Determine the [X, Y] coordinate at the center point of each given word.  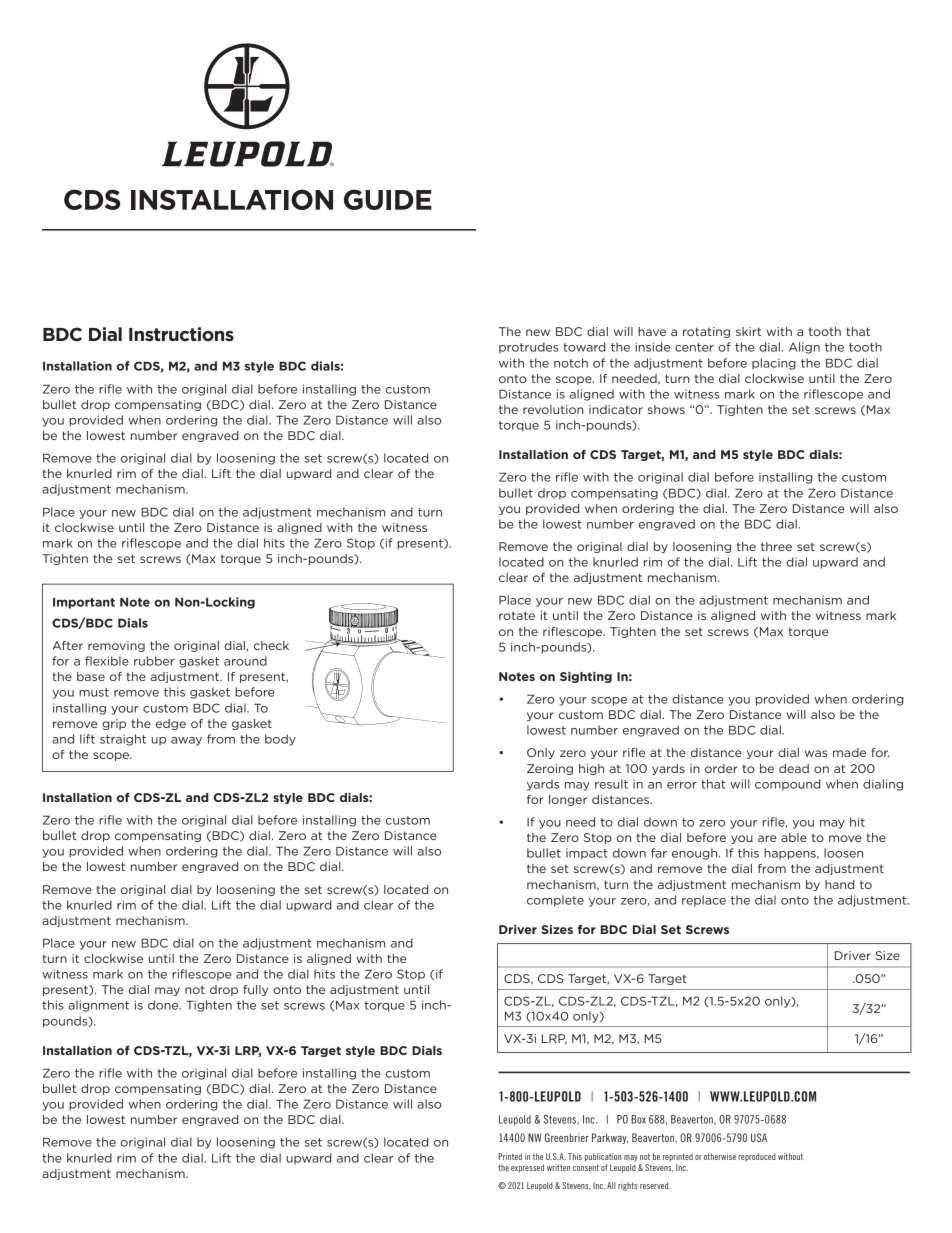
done [164, 1005]
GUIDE [388, 199]
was [816, 753]
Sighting [586, 677]
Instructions [181, 334]
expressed [527, 1168]
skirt [748, 331]
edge [171, 724]
